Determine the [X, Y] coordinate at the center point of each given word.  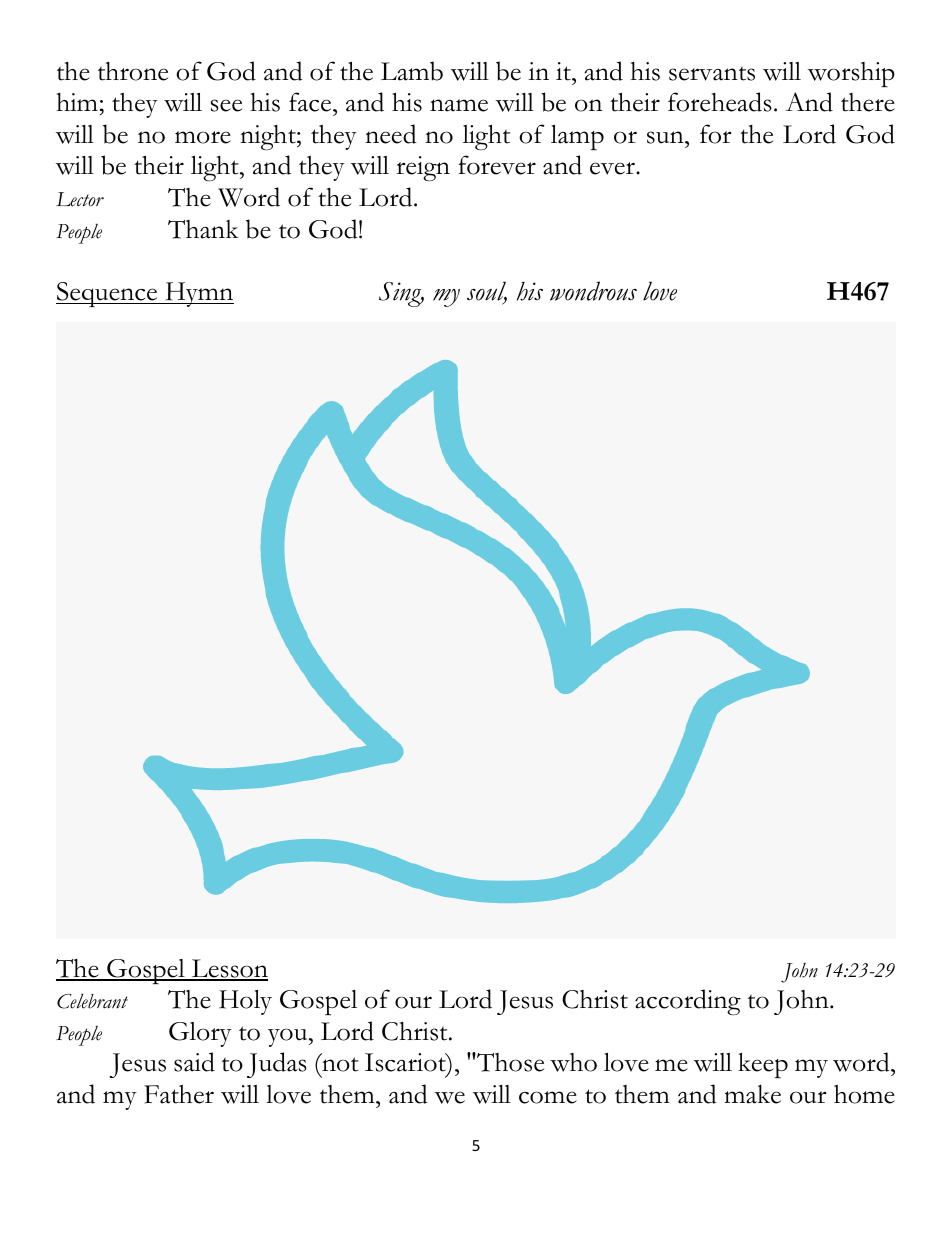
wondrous [593, 291]
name [459, 105]
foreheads [720, 102]
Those [509, 1062]
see [226, 105]
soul [487, 292]
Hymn [198, 294]
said [194, 1062]
